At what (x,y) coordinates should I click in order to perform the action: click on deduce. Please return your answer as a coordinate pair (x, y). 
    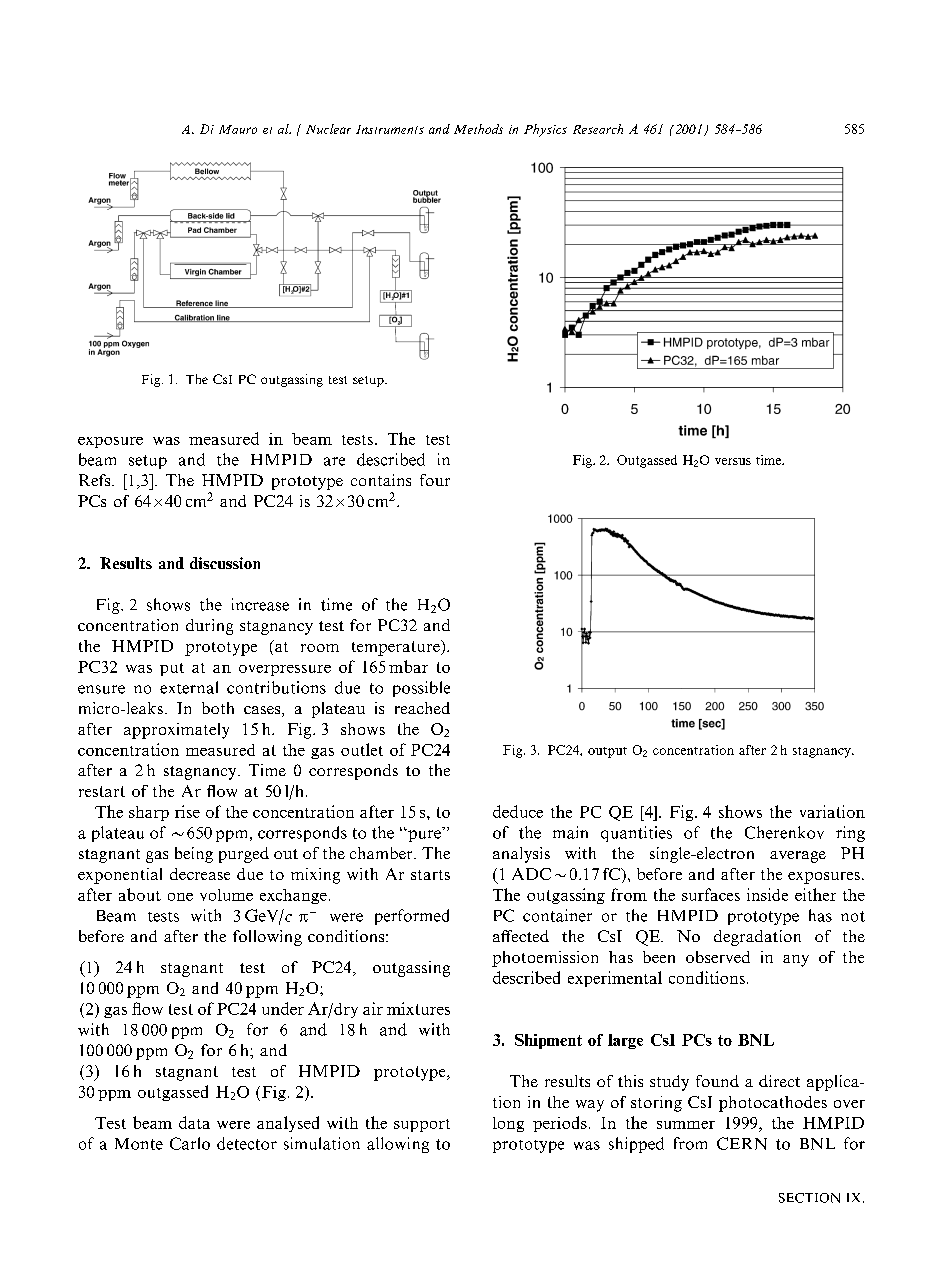
    Looking at the image, I should click on (518, 811).
